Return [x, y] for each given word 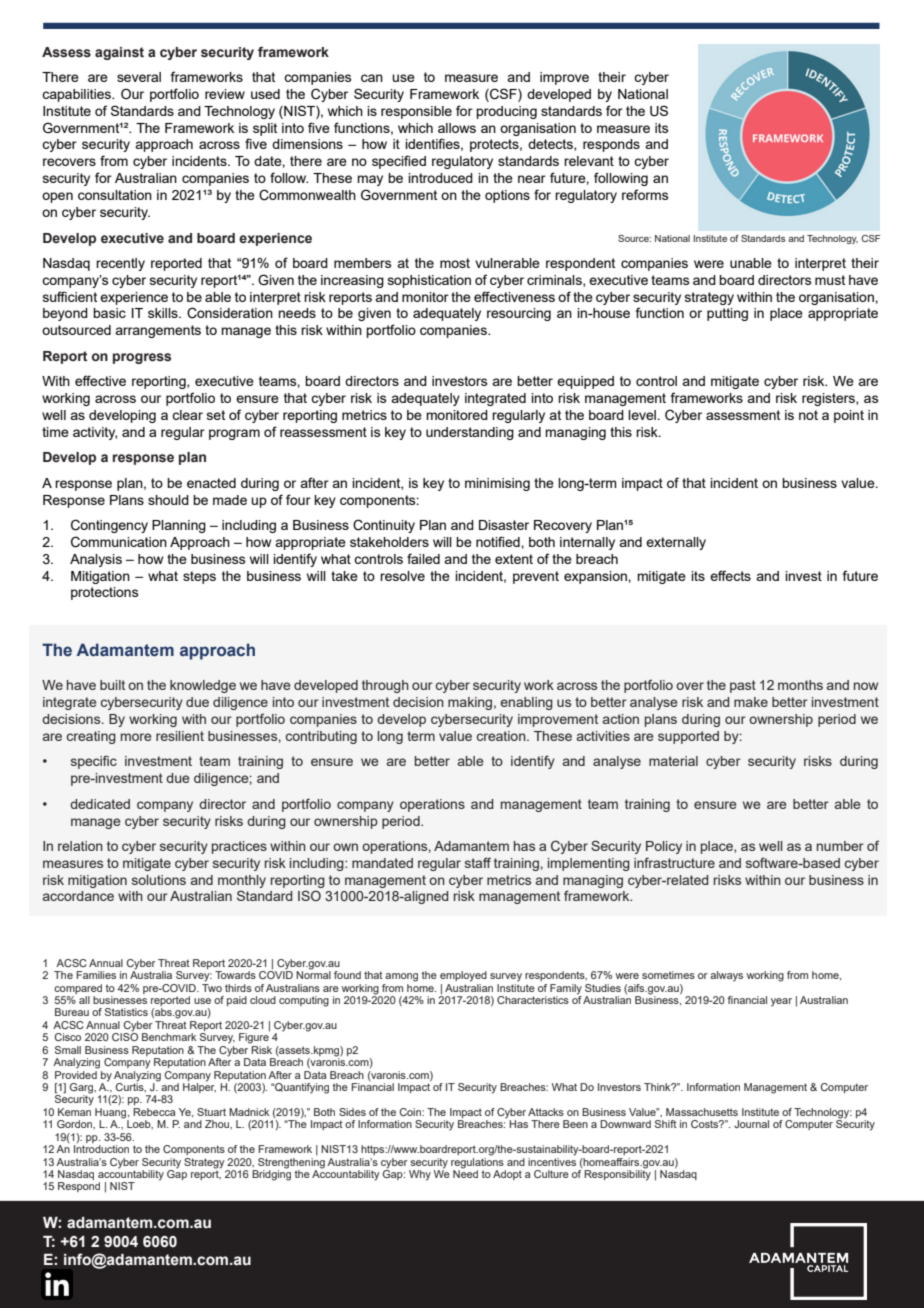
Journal [751, 1124]
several [139, 77]
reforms [645, 194]
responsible [416, 112]
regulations [477, 1162]
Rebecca [154, 1112]
